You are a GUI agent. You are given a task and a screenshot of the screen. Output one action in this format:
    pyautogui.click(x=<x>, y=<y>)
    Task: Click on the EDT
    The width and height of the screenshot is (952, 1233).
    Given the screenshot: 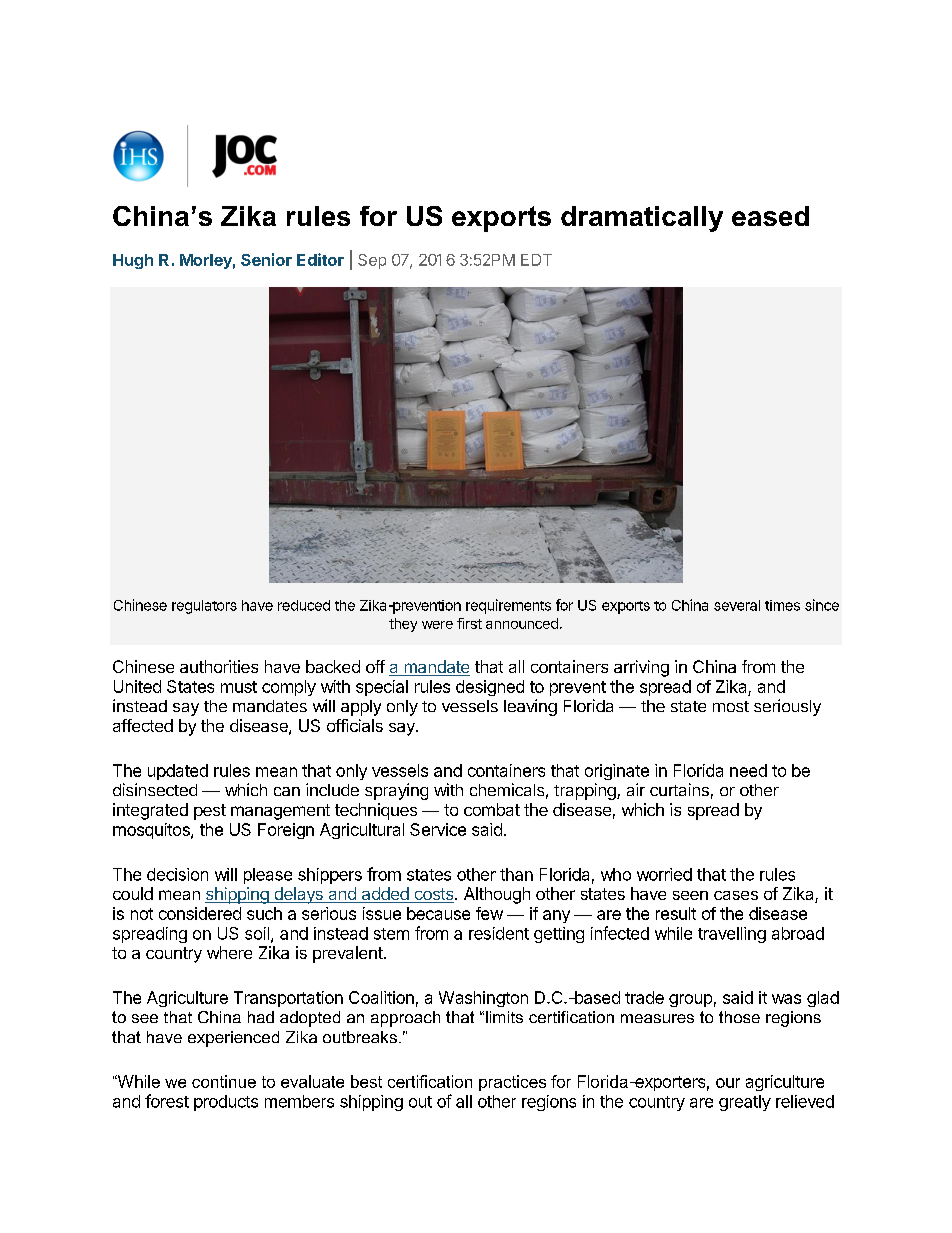 What is the action you would take?
    pyautogui.click(x=536, y=260)
